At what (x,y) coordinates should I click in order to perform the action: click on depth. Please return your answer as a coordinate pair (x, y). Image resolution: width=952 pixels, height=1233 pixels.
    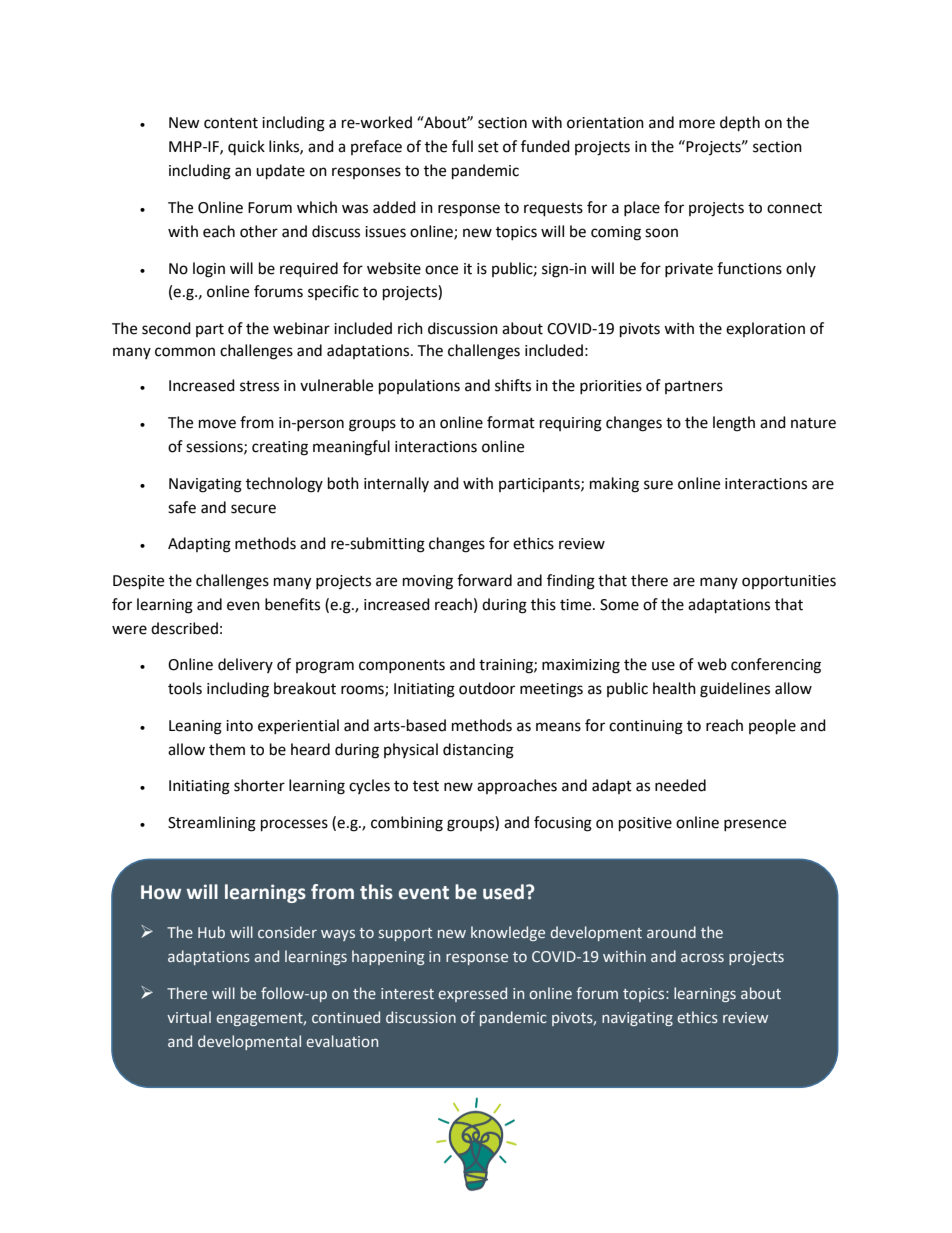
    Looking at the image, I should click on (740, 124).
